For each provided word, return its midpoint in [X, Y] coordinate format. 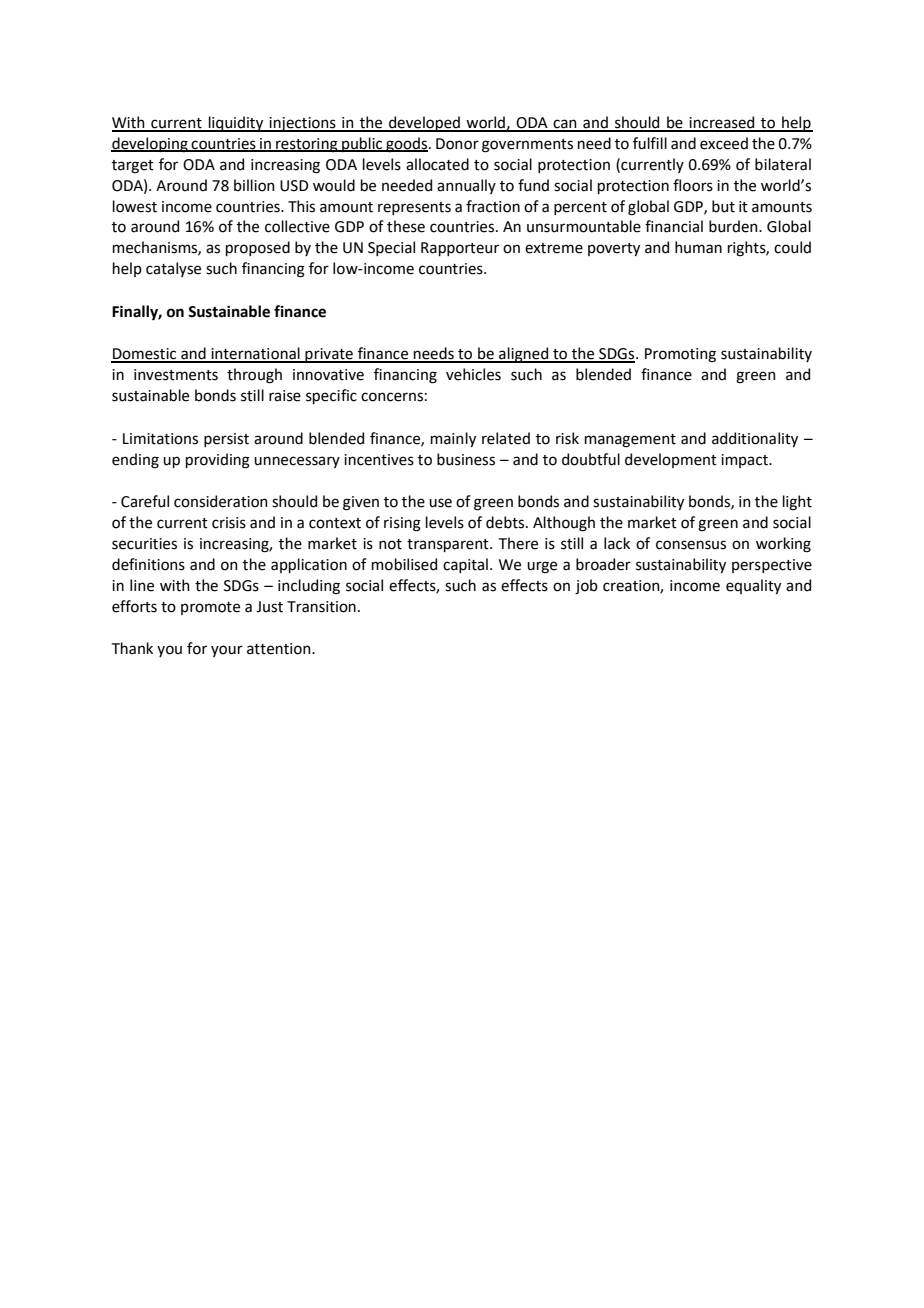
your [227, 651]
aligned [524, 355]
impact [745, 461]
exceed [724, 143]
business [466, 459]
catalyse [173, 269]
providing [218, 461]
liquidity [236, 124]
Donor [457, 144]
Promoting [680, 355]
